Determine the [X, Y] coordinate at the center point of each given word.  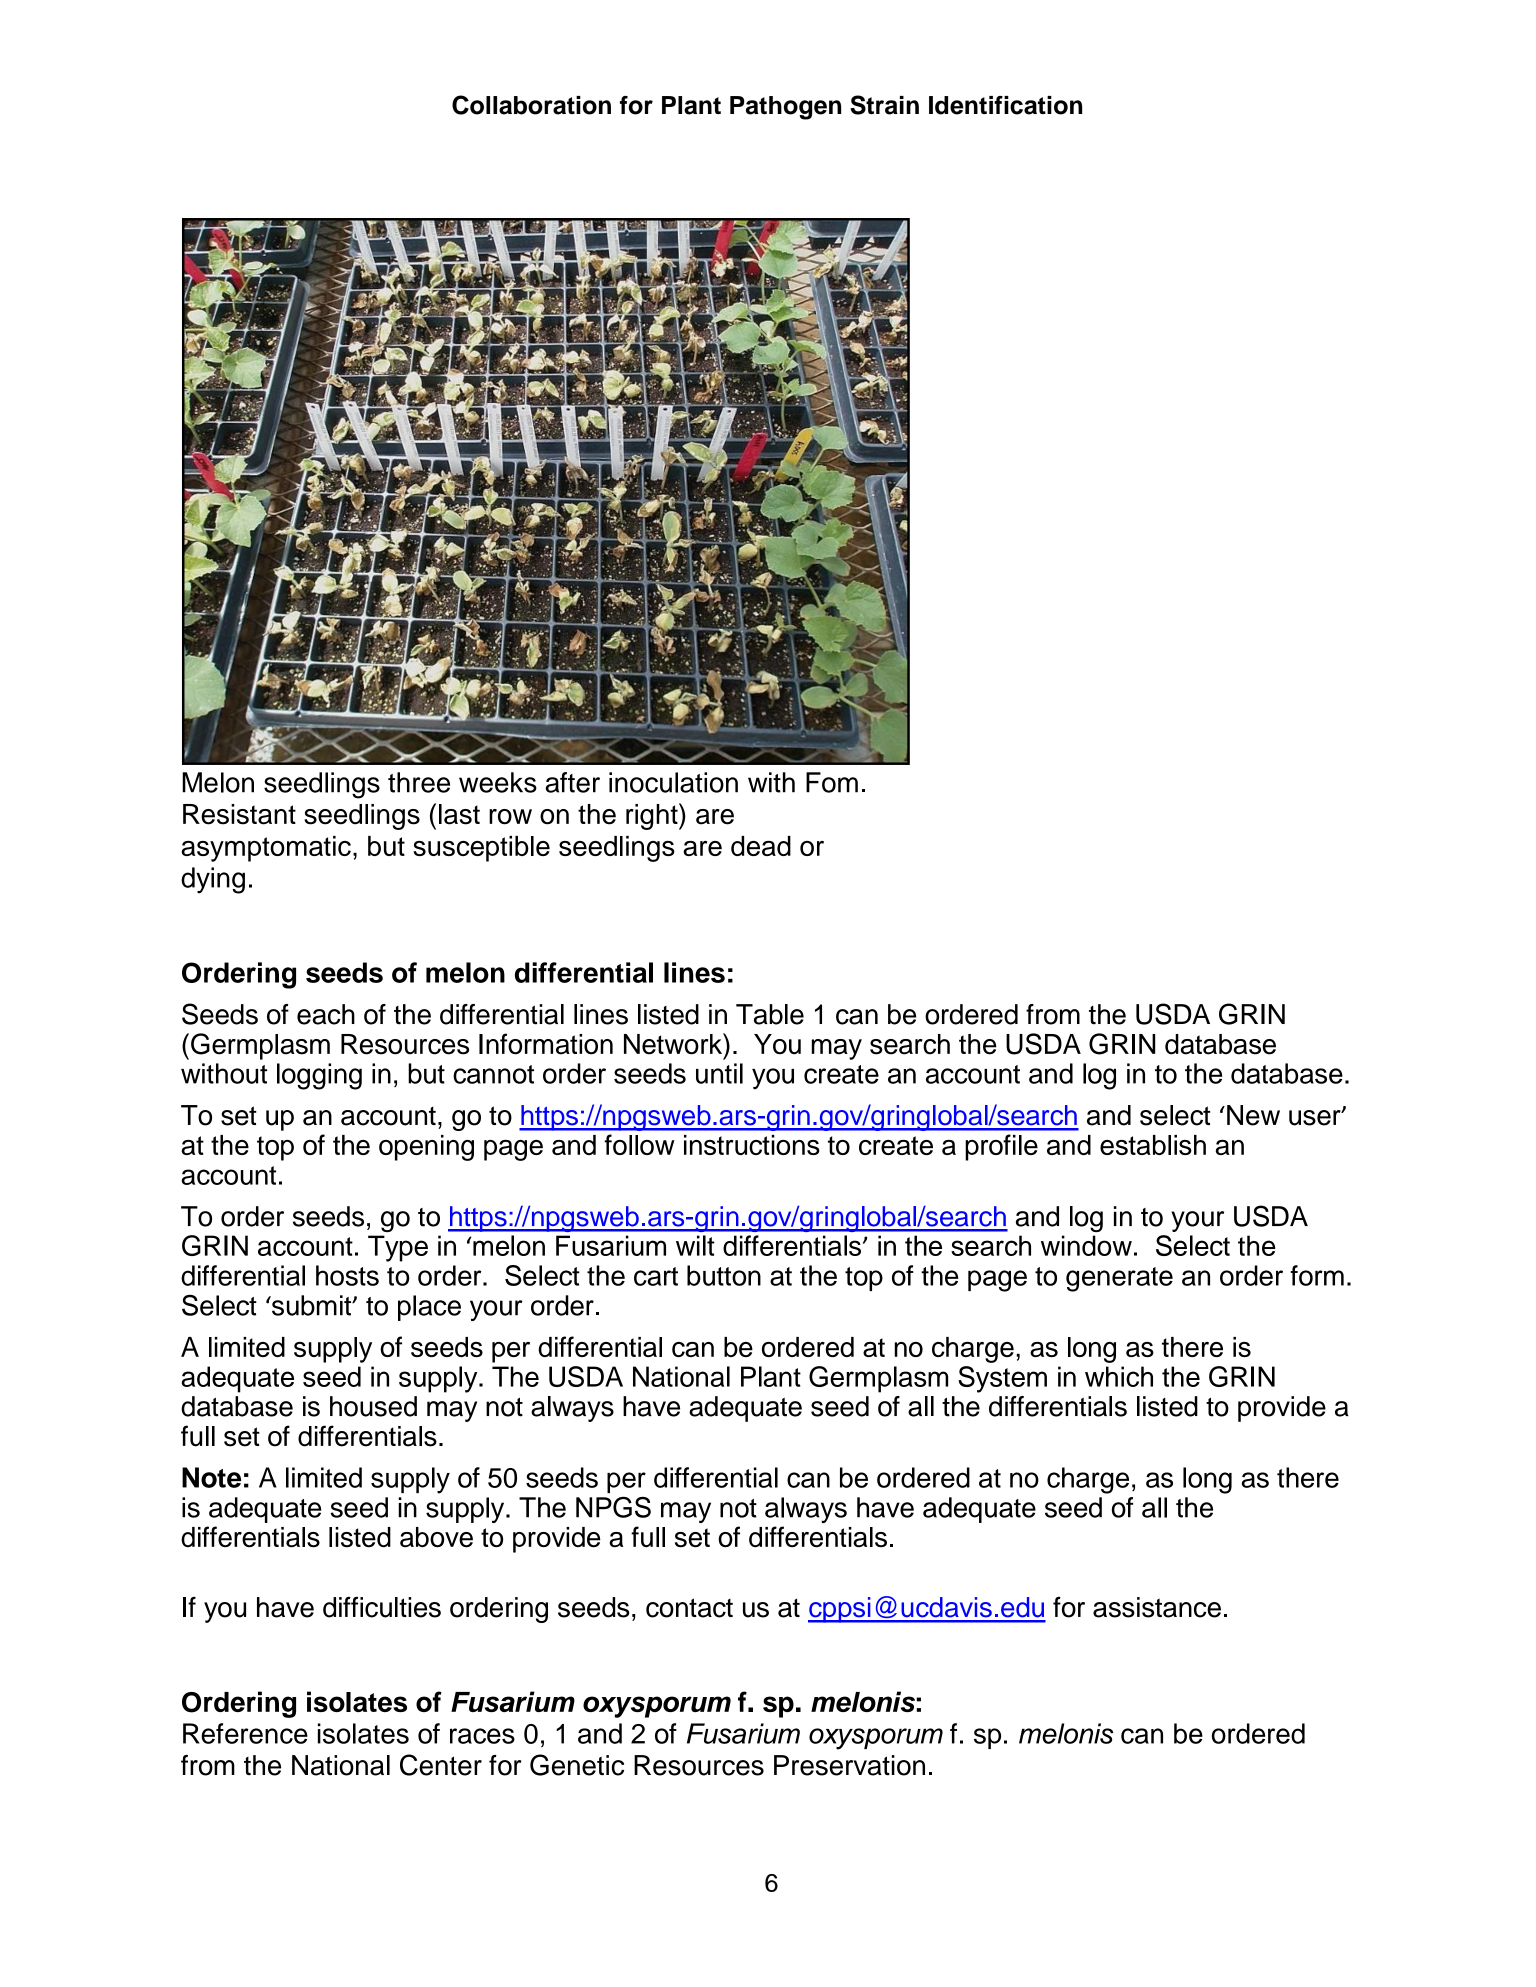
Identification [1005, 105]
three [419, 782]
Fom [832, 782]
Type [398, 1248]
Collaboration [531, 105]
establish [1153, 1145]
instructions [752, 1145]
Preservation [849, 1765]
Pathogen [785, 108]
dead [761, 846]
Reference [245, 1733]
